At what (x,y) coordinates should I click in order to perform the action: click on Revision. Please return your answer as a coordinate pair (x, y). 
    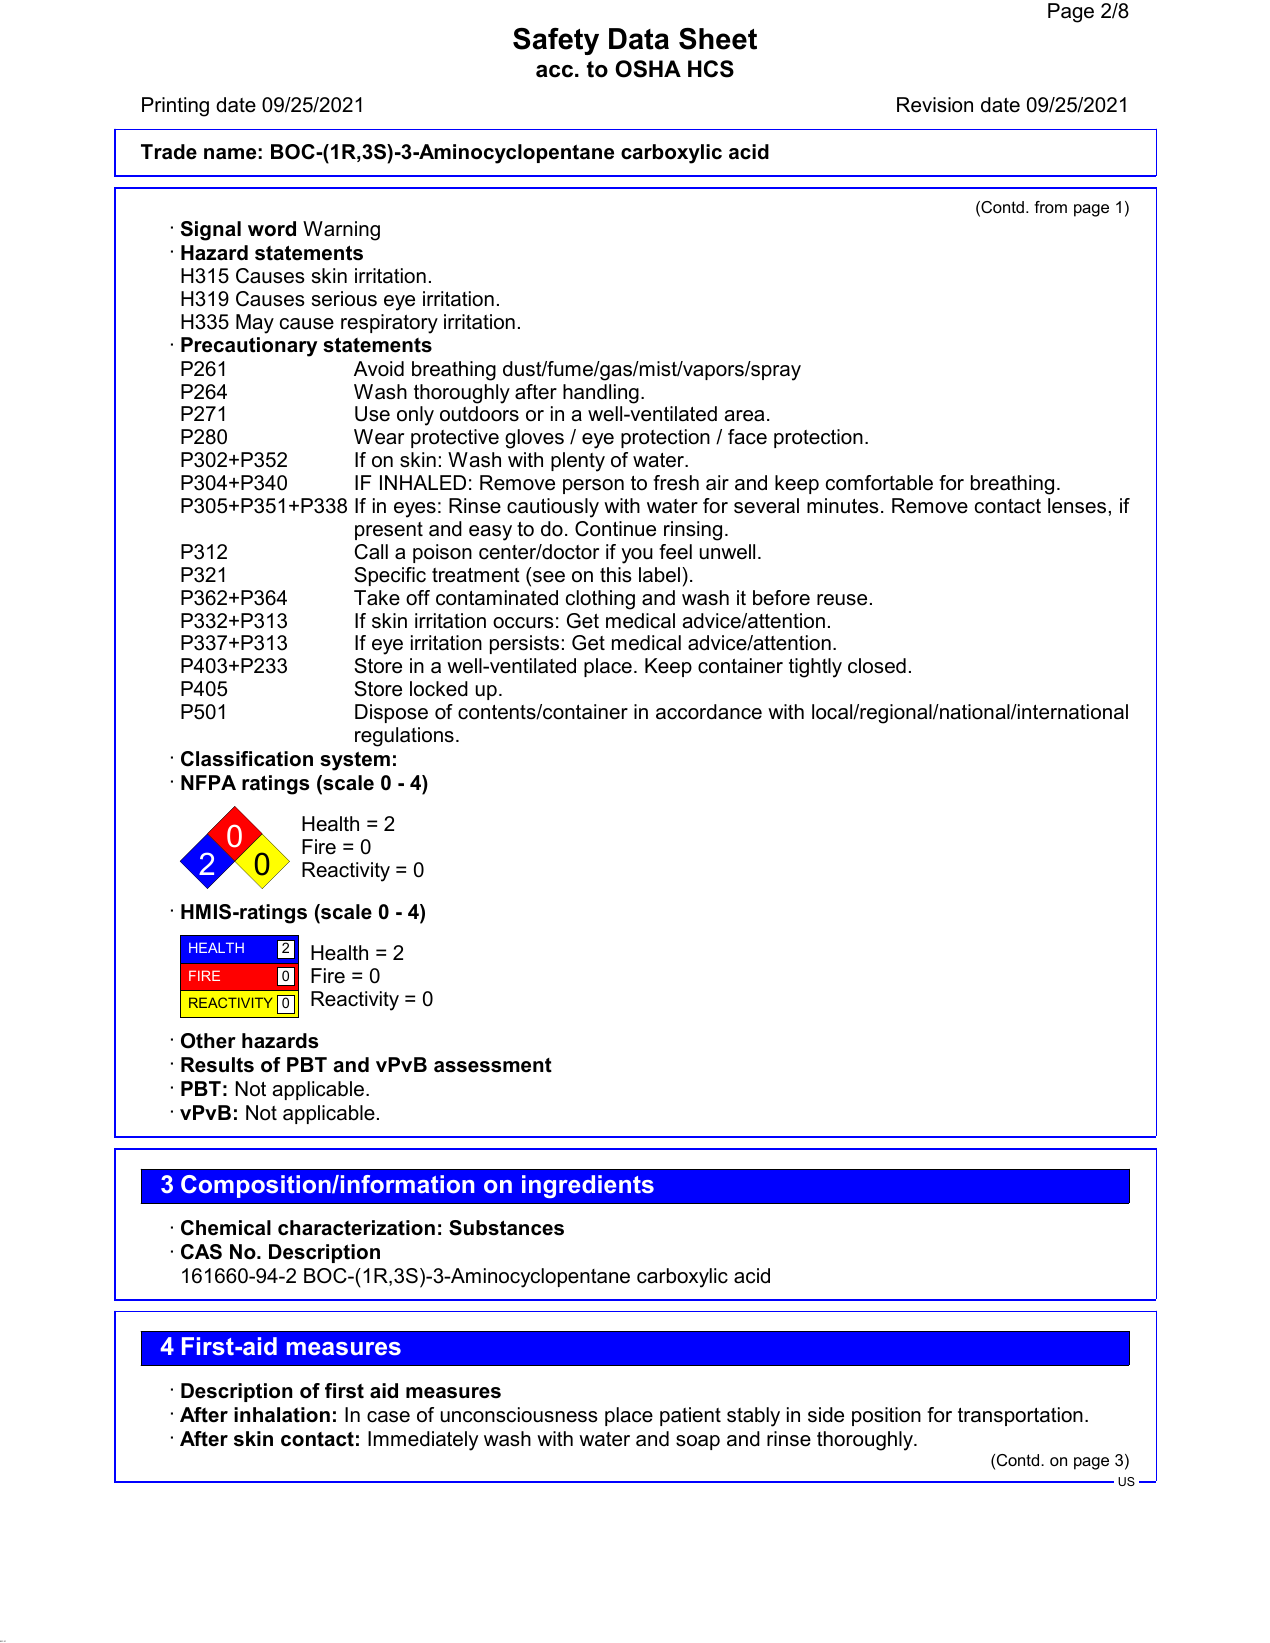
    Looking at the image, I should click on (935, 105).
